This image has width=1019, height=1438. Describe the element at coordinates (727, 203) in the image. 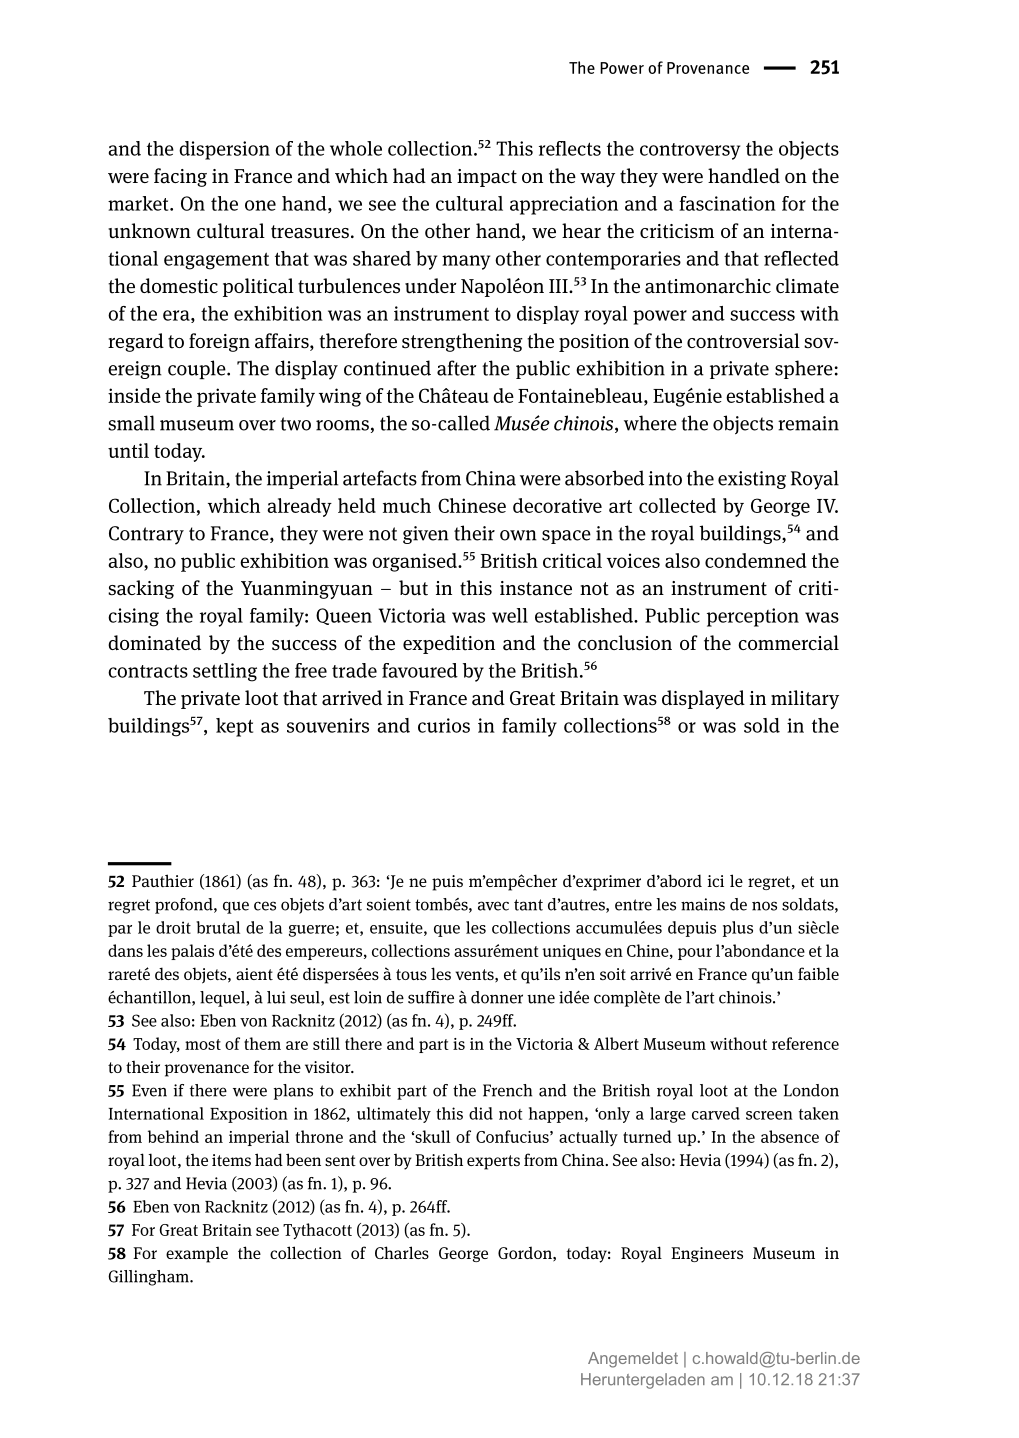

I see `fascination` at that location.
